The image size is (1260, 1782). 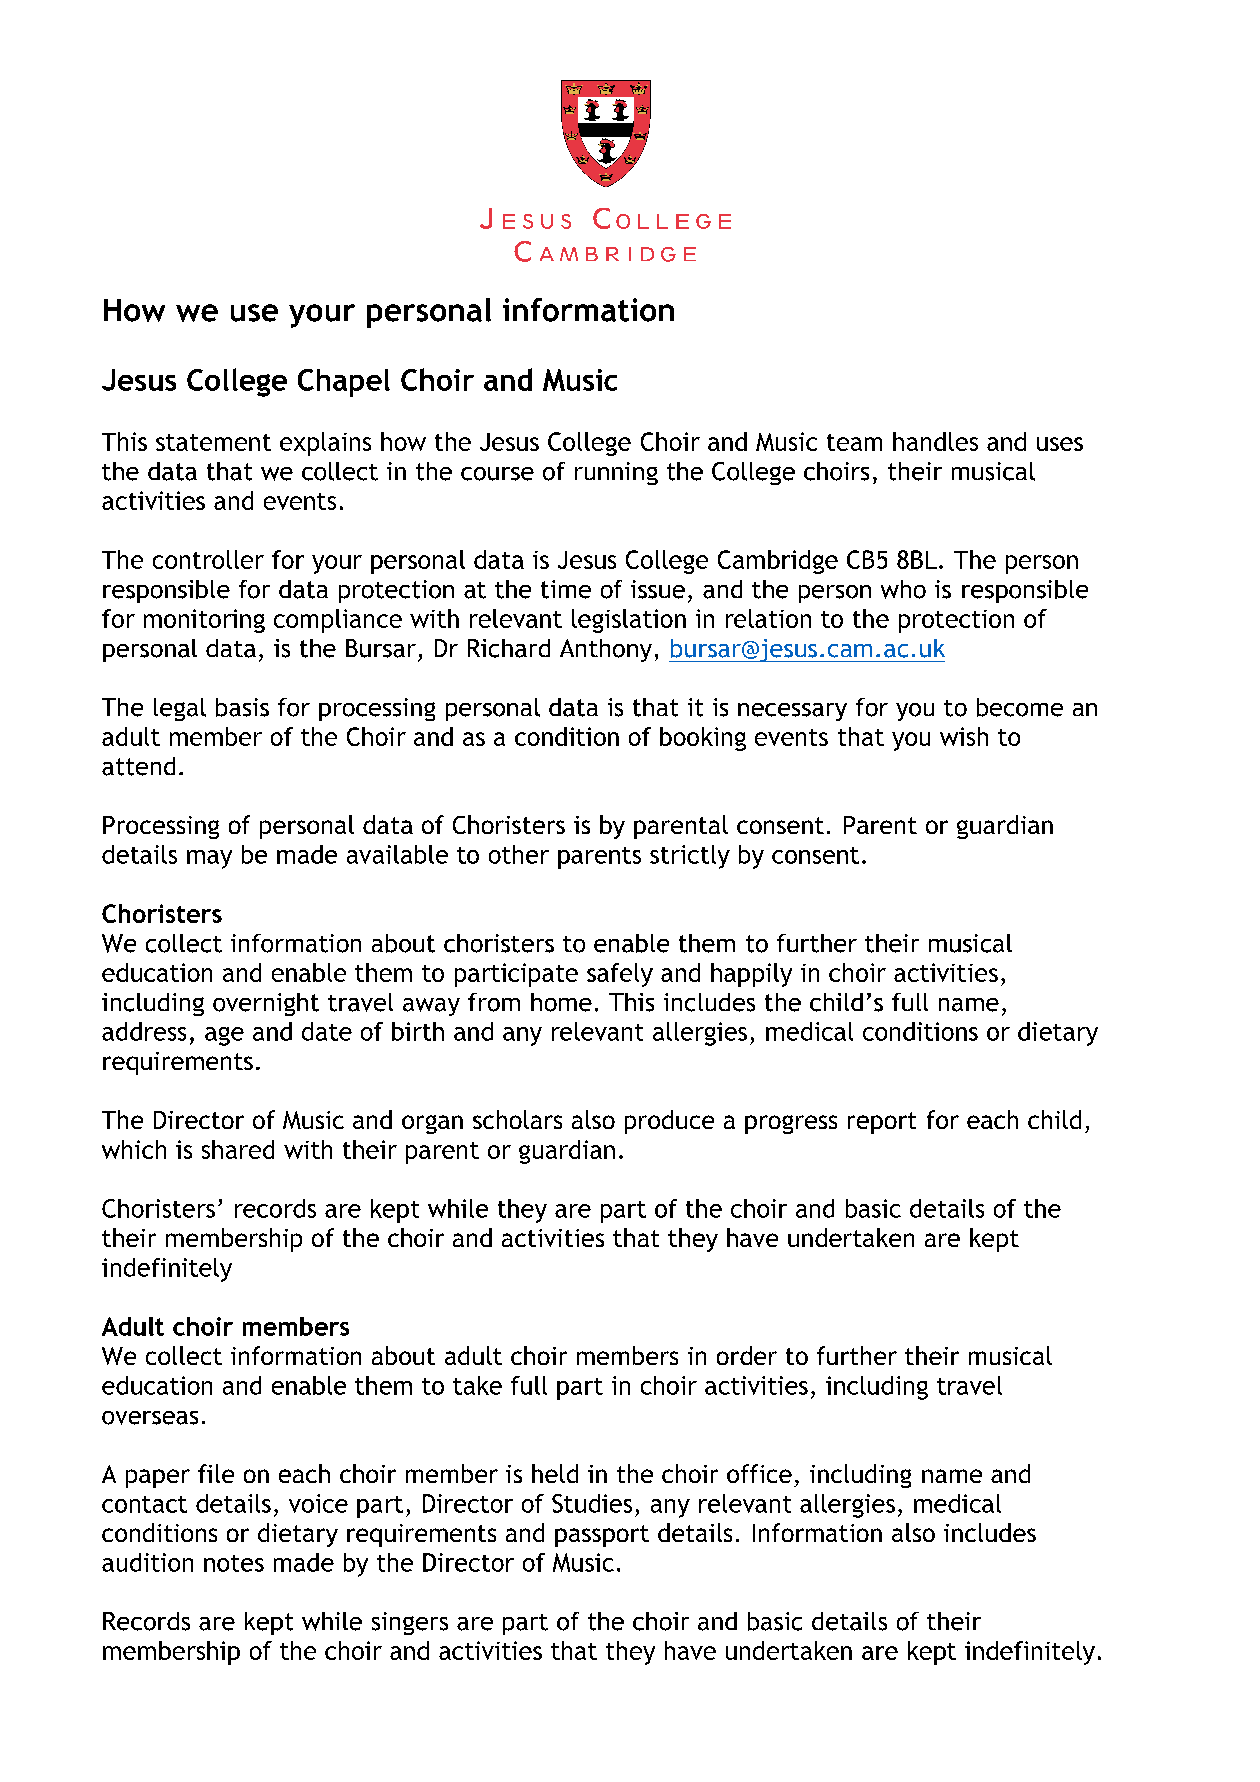 I want to click on statement, so click(x=213, y=442).
